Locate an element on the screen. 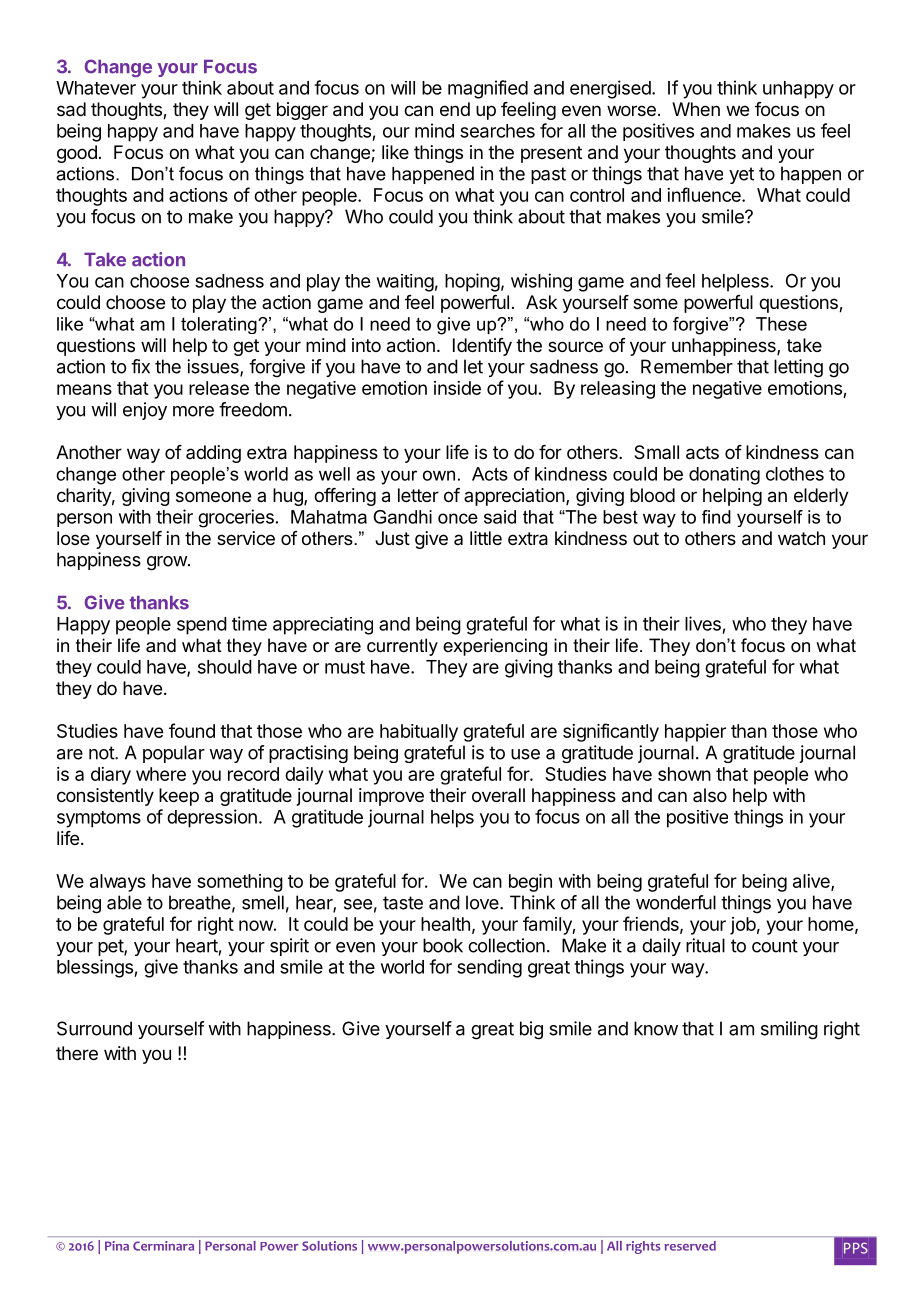  When is located at coordinates (696, 109).
